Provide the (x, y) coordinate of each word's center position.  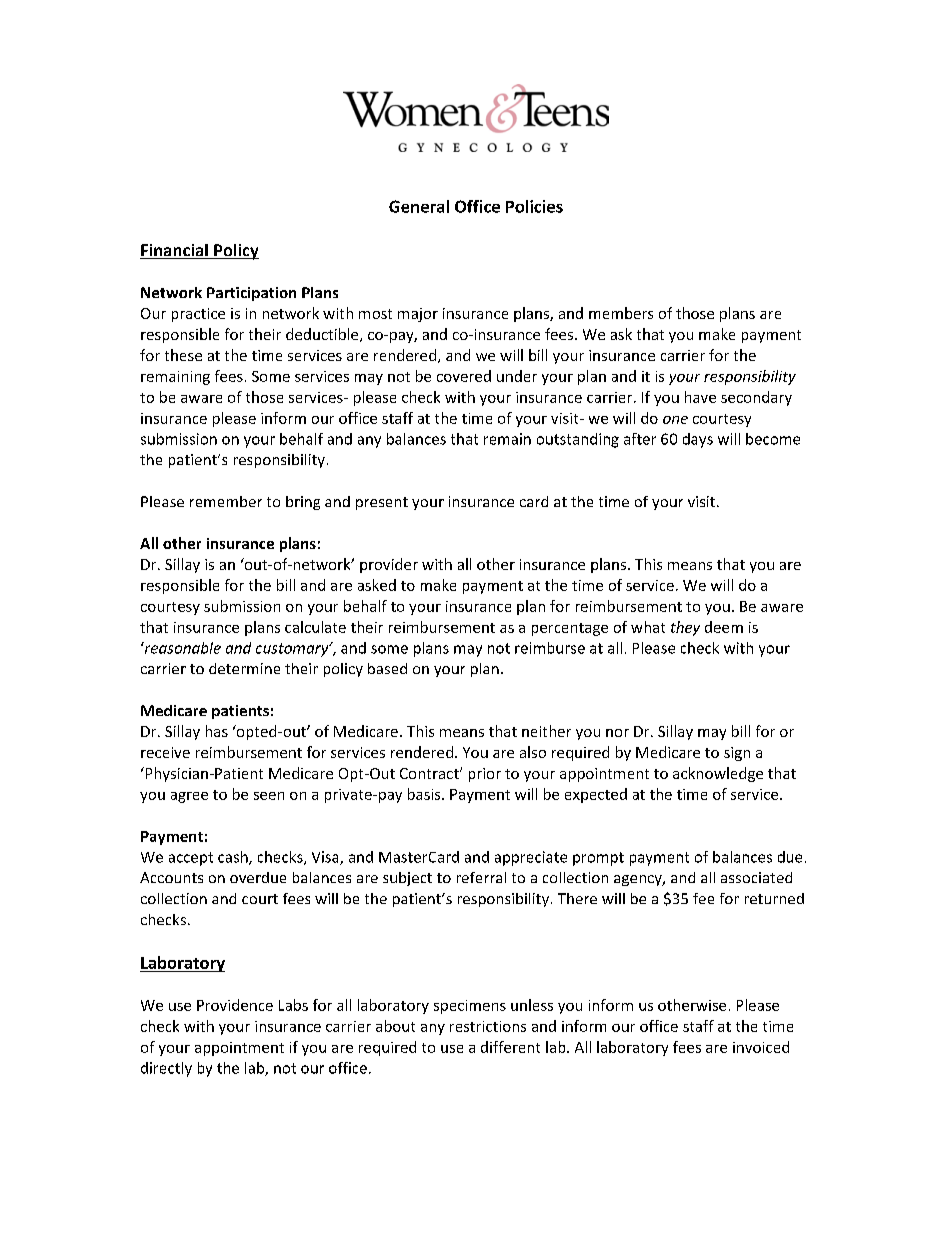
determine (244, 668)
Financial (175, 251)
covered (464, 376)
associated (756, 877)
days (698, 440)
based (387, 668)
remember (226, 501)
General (419, 206)
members (621, 313)
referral (481, 877)
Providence (235, 1005)
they (685, 628)
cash (234, 858)
